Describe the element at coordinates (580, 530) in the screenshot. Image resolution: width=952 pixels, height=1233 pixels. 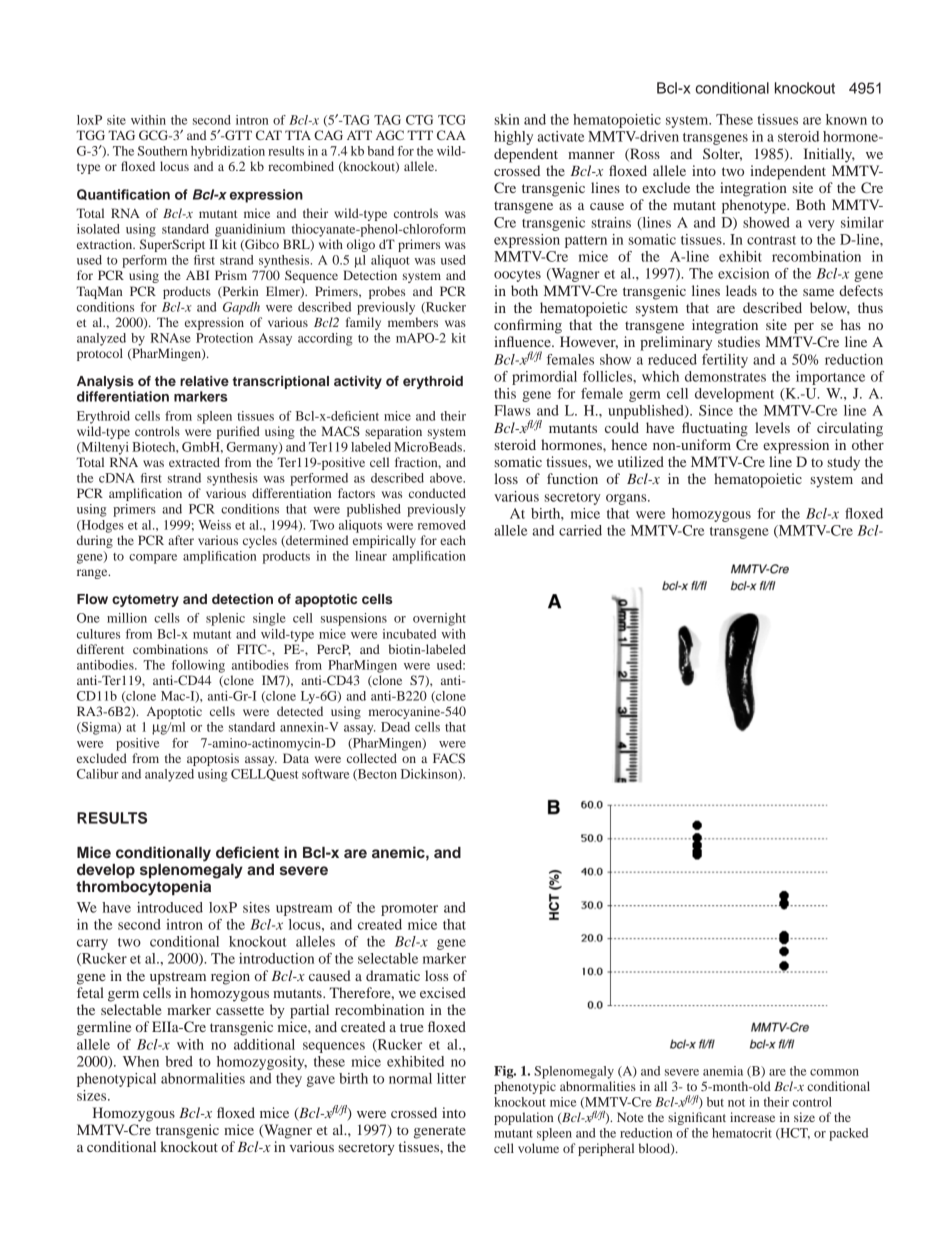
I see `carried` at that location.
